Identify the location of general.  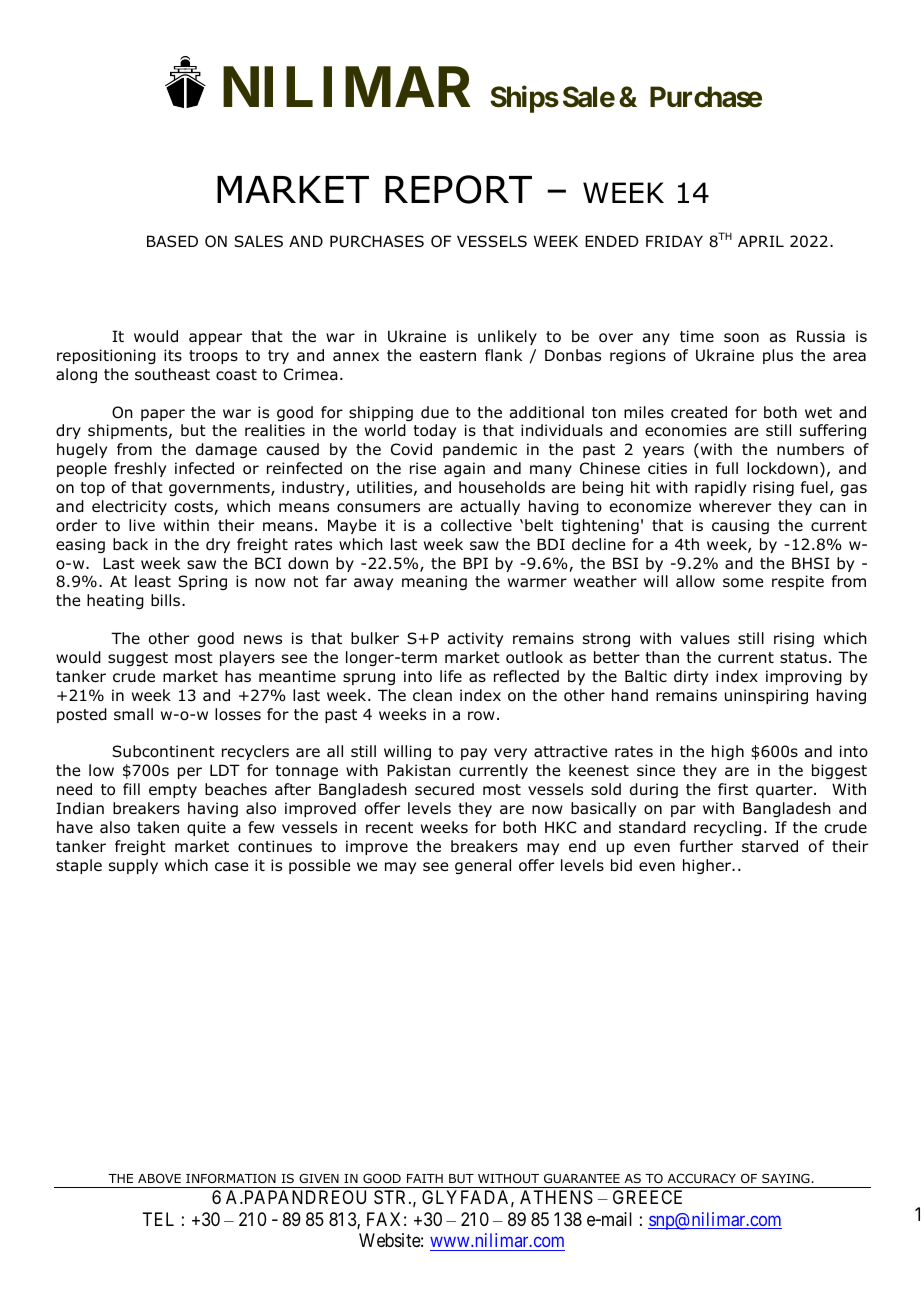
(483, 866).
